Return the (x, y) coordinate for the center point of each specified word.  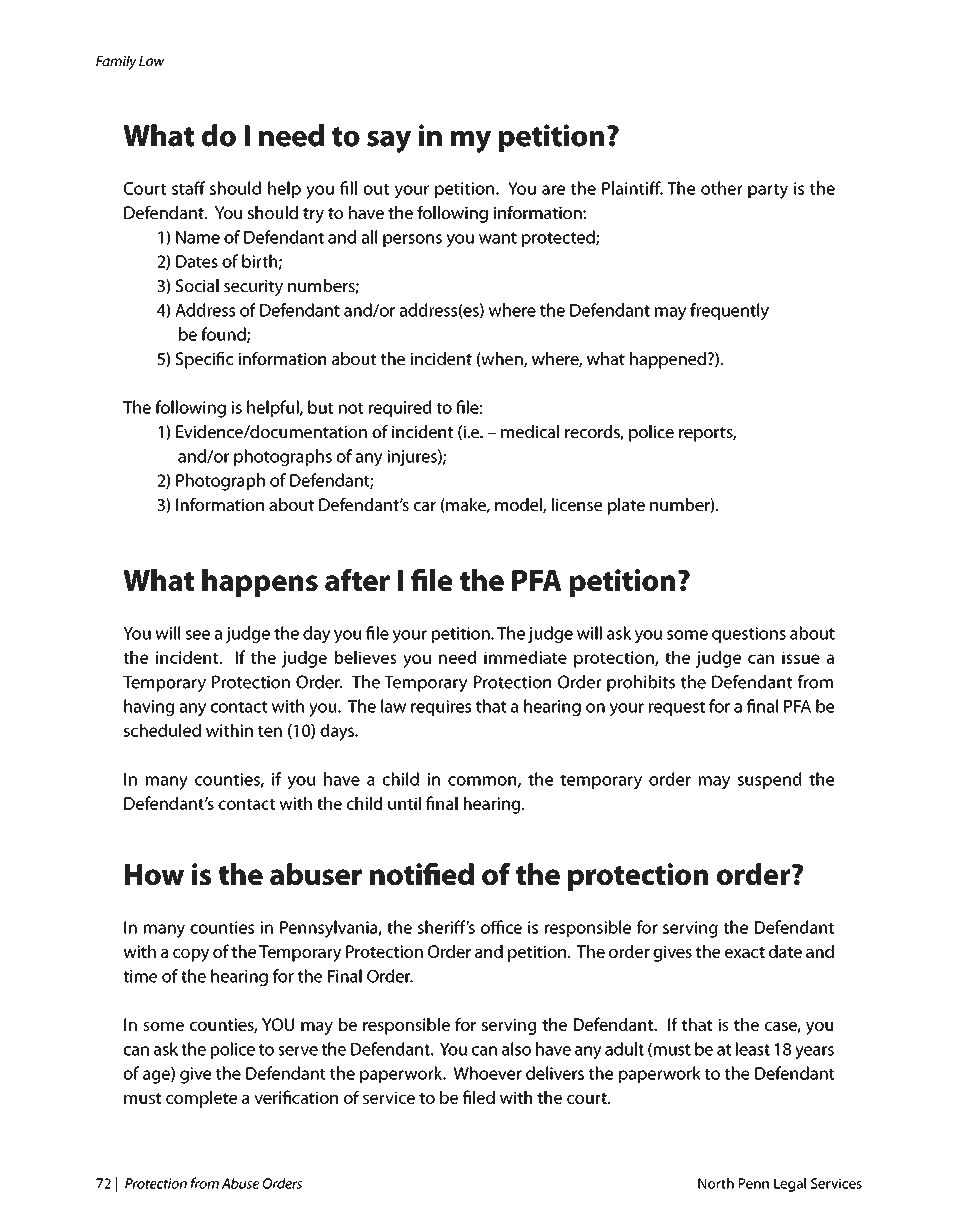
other (721, 188)
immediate (525, 657)
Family (116, 62)
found (224, 335)
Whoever (487, 1073)
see (198, 635)
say (389, 142)
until (404, 803)
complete (201, 1099)
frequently (729, 312)
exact (745, 952)
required (400, 408)
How (154, 874)
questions (749, 635)
